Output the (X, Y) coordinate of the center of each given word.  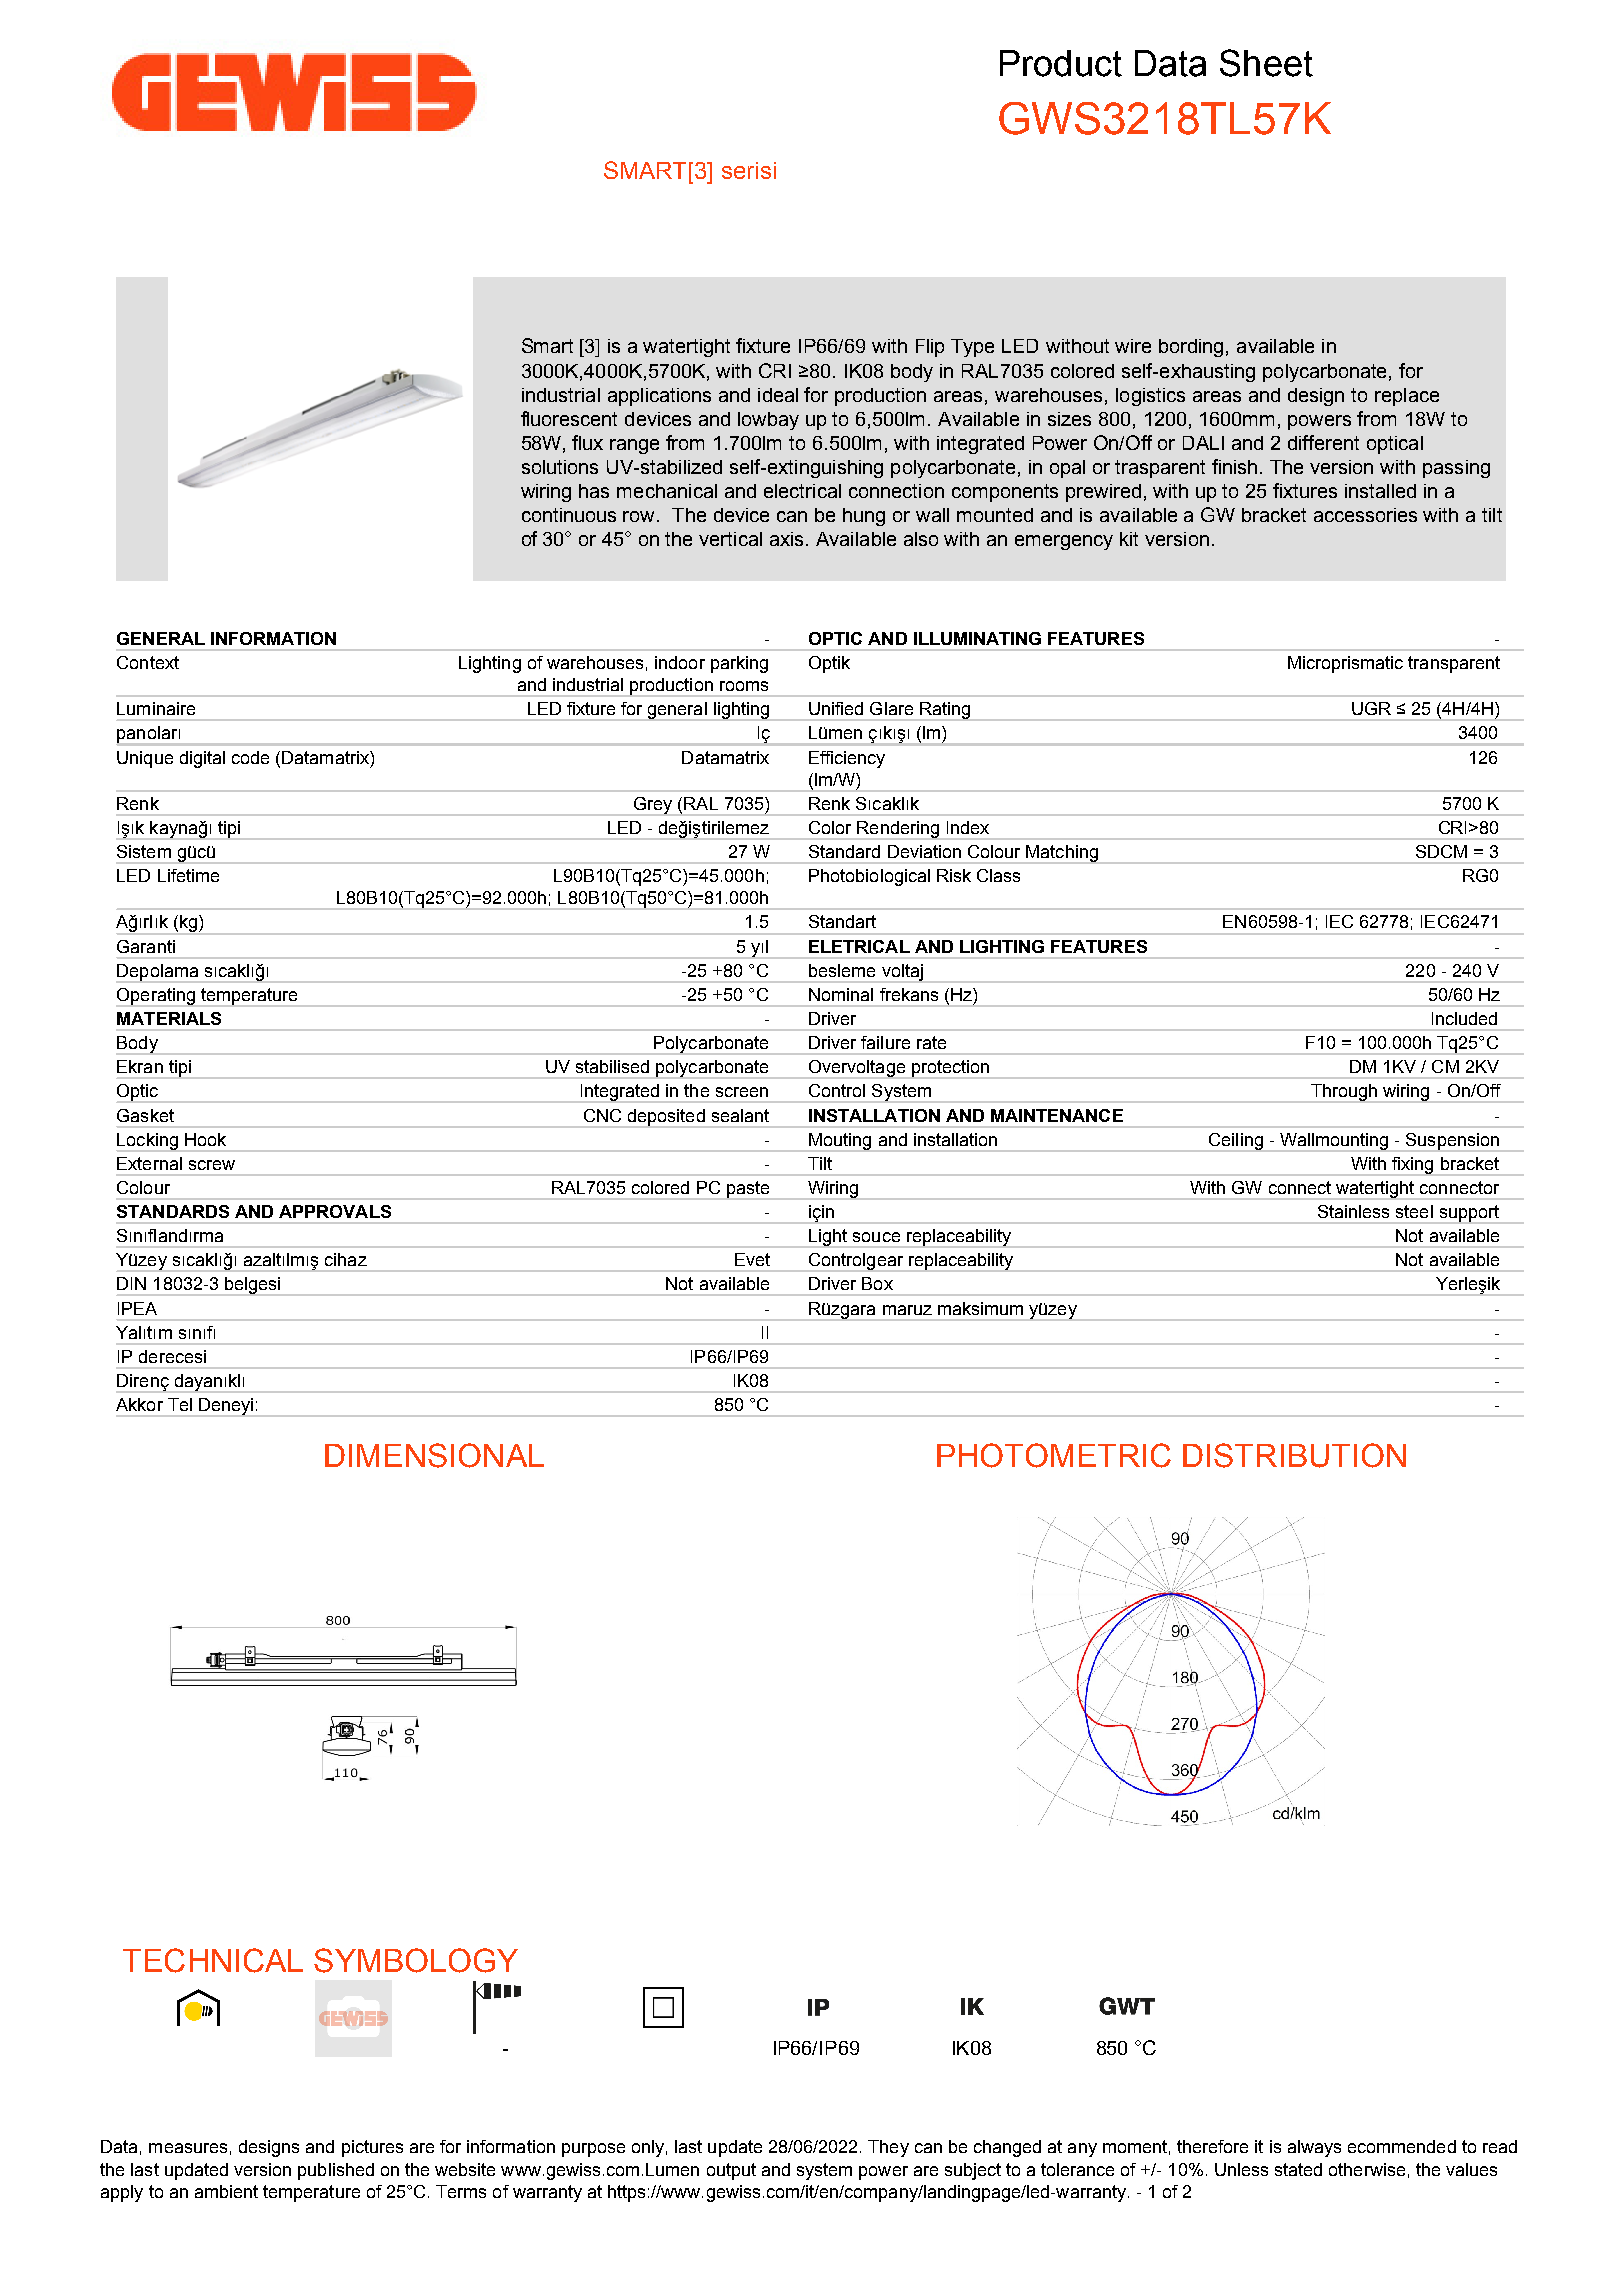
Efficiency (847, 759)
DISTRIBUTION (1294, 1455)
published (336, 2171)
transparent (1454, 664)
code (250, 757)
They (888, 2148)
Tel (180, 1404)
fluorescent (569, 418)
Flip (930, 348)
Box (877, 1283)
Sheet (1266, 63)
